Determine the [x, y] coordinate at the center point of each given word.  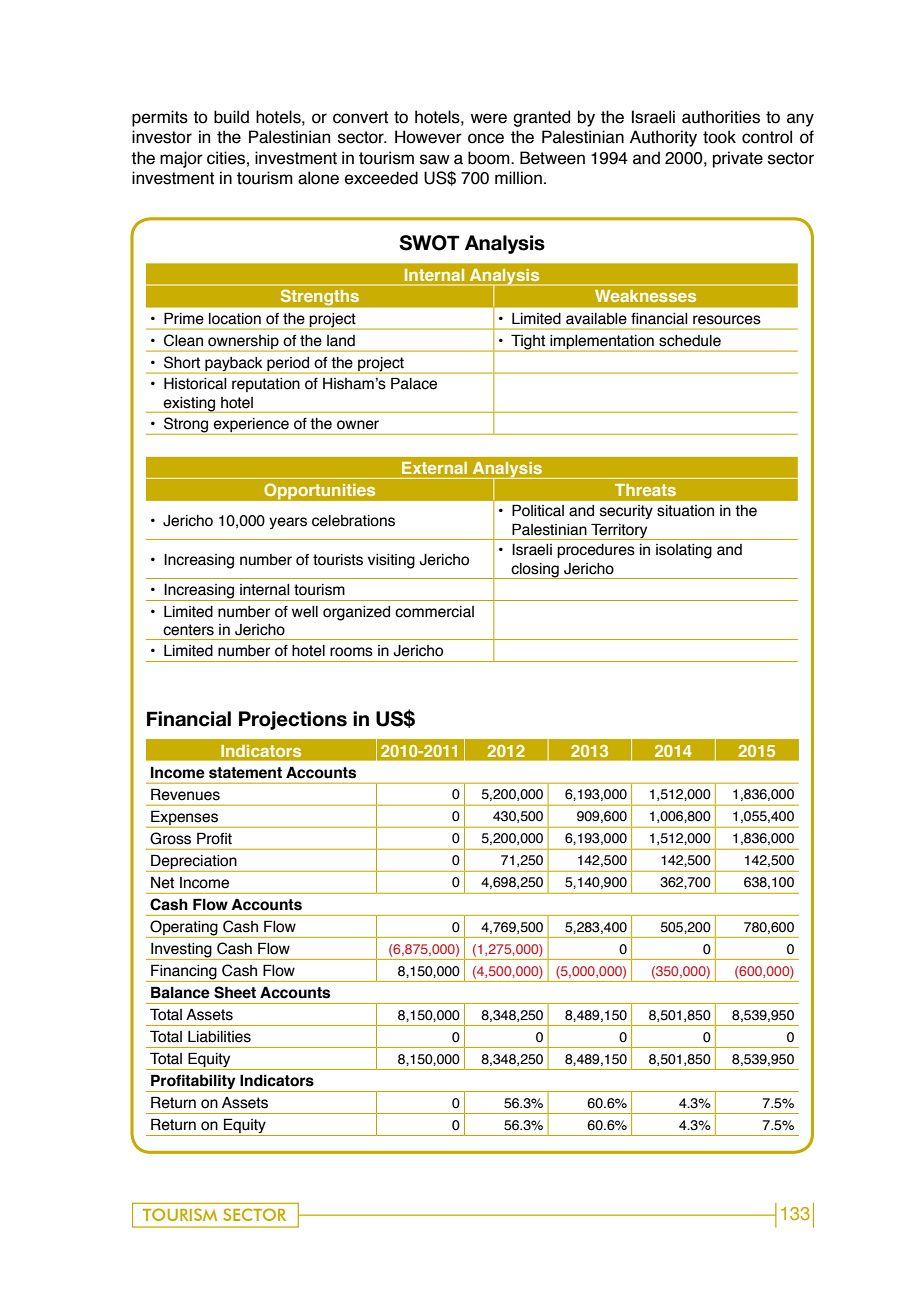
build [231, 117]
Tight [528, 343]
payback [234, 365]
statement [245, 773]
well [305, 612]
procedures [596, 551]
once [486, 138]
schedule [690, 341]
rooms [351, 652]
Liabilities [219, 1037]
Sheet [235, 992]
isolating [684, 551]
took [719, 137]
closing [535, 571]
